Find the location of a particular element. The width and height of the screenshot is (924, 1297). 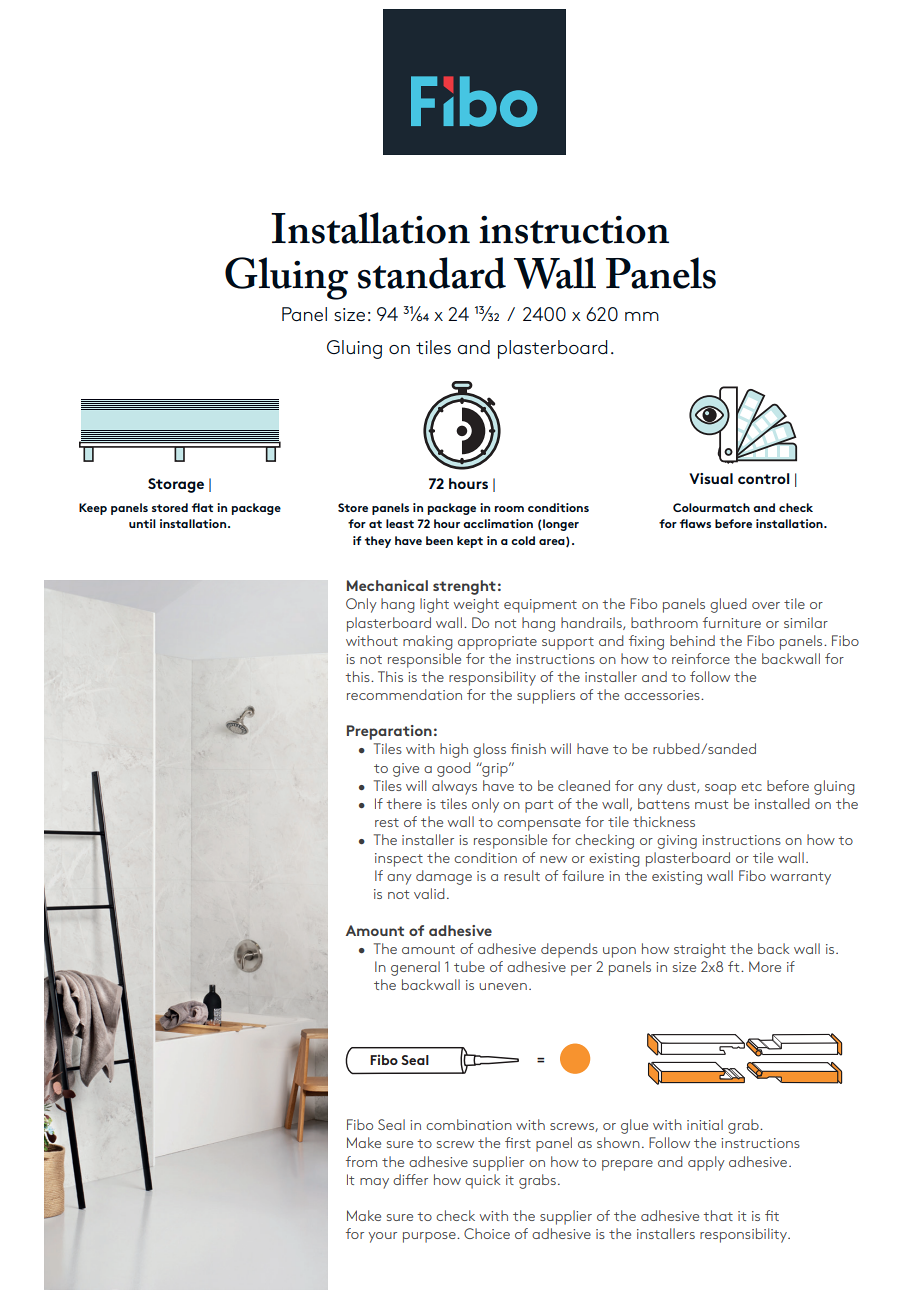

light is located at coordinates (434, 605).
